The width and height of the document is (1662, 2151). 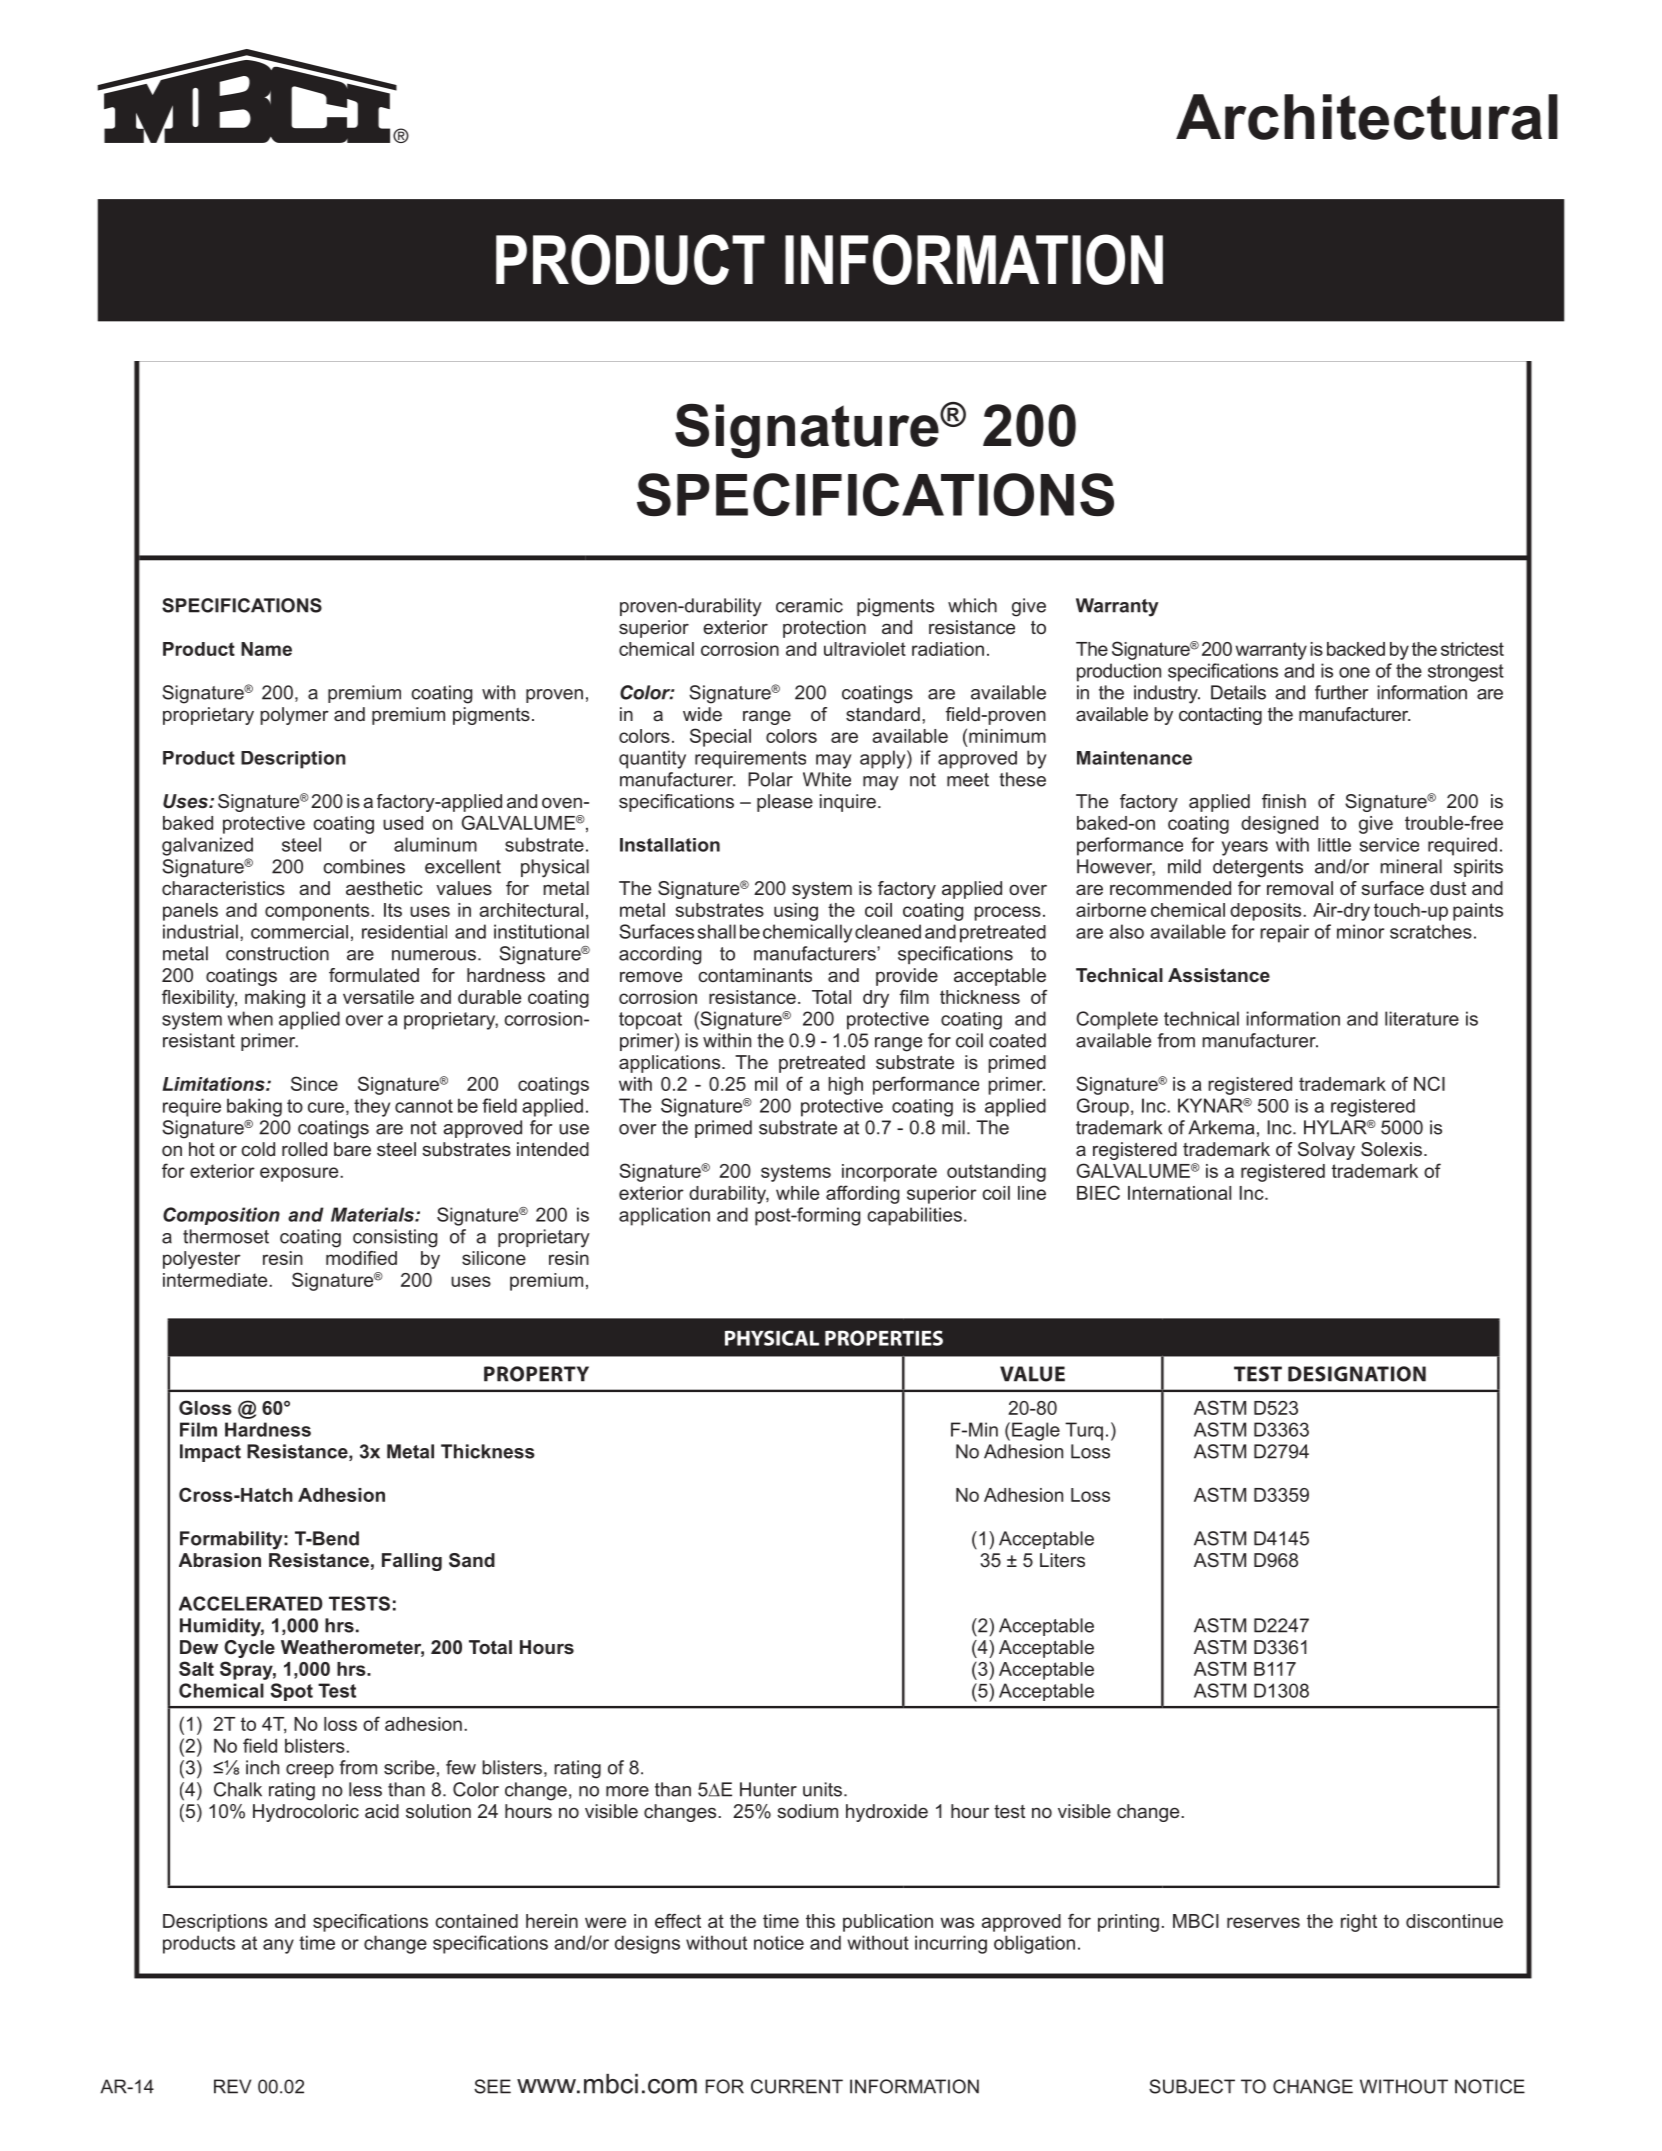 I want to click on bare, so click(x=352, y=1149).
